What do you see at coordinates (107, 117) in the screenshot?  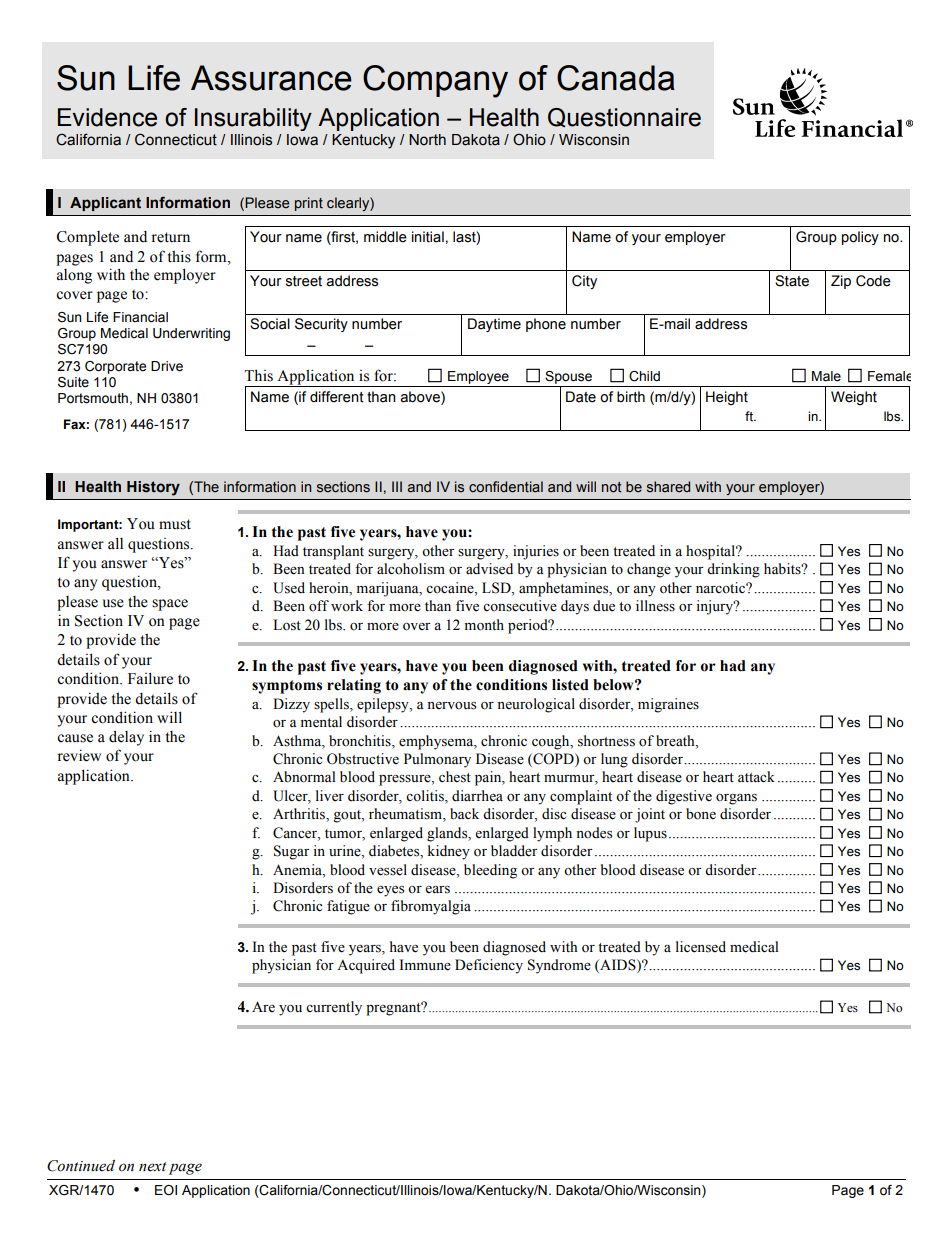 I see `Evidence` at bounding box center [107, 117].
